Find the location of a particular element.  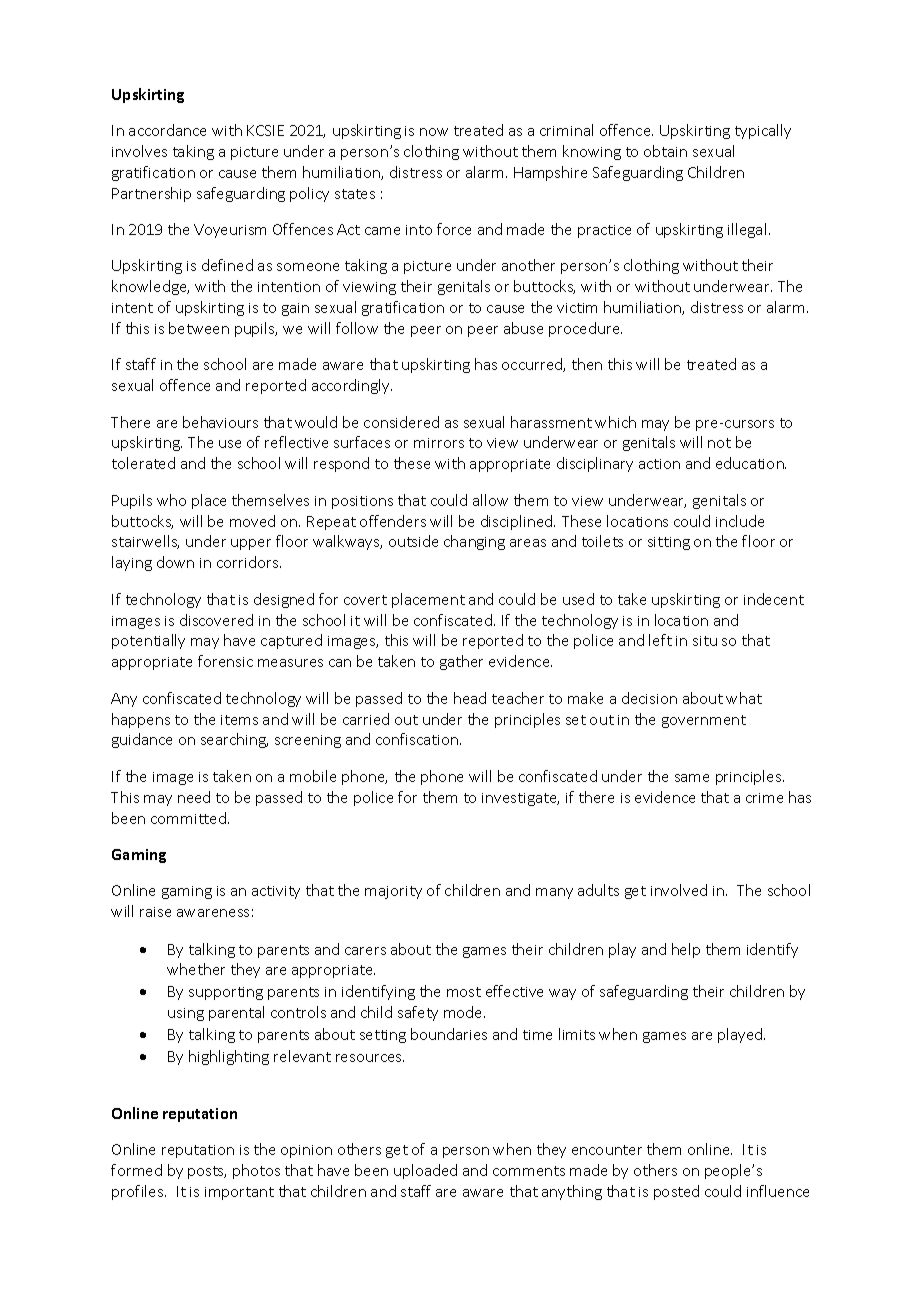

who is located at coordinates (171, 500).
